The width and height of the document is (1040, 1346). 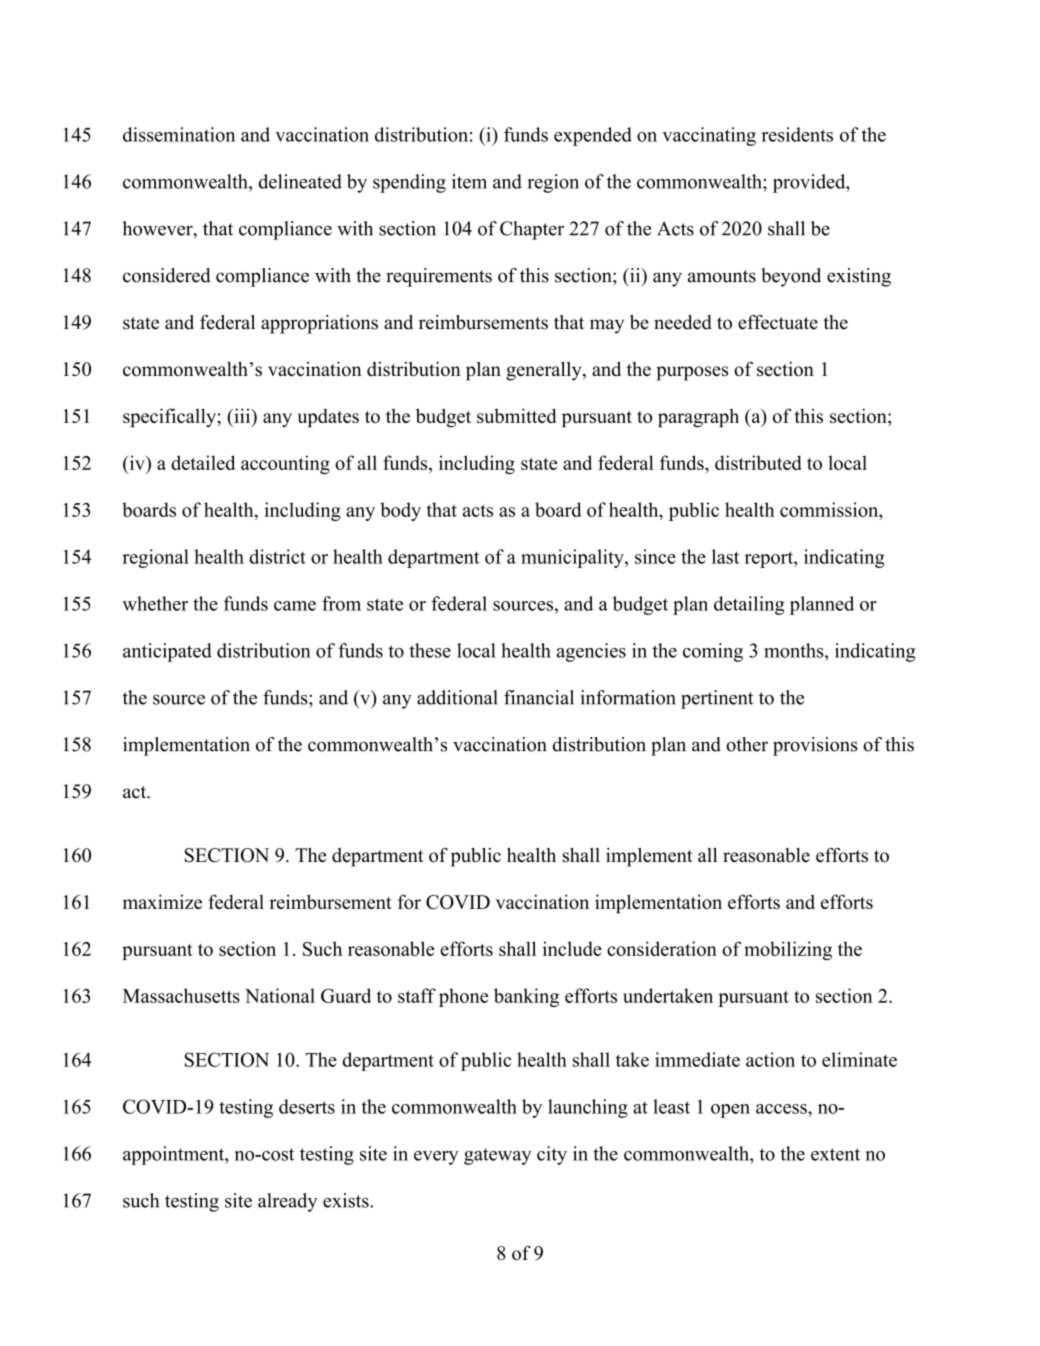 What do you see at coordinates (539, 697) in the document?
I see `financial` at bounding box center [539, 697].
